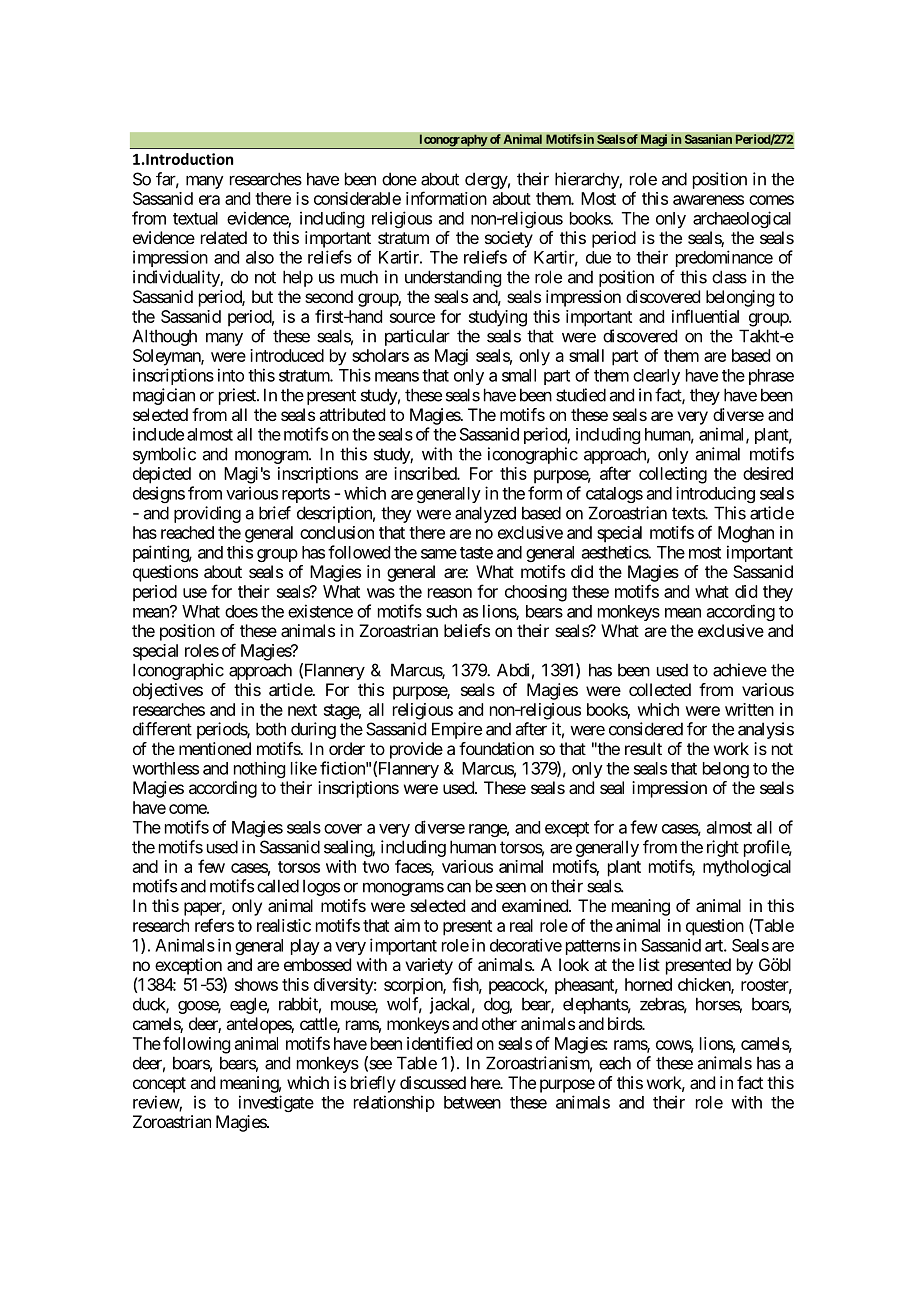  I want to click on mythological, so click(747, 868).
